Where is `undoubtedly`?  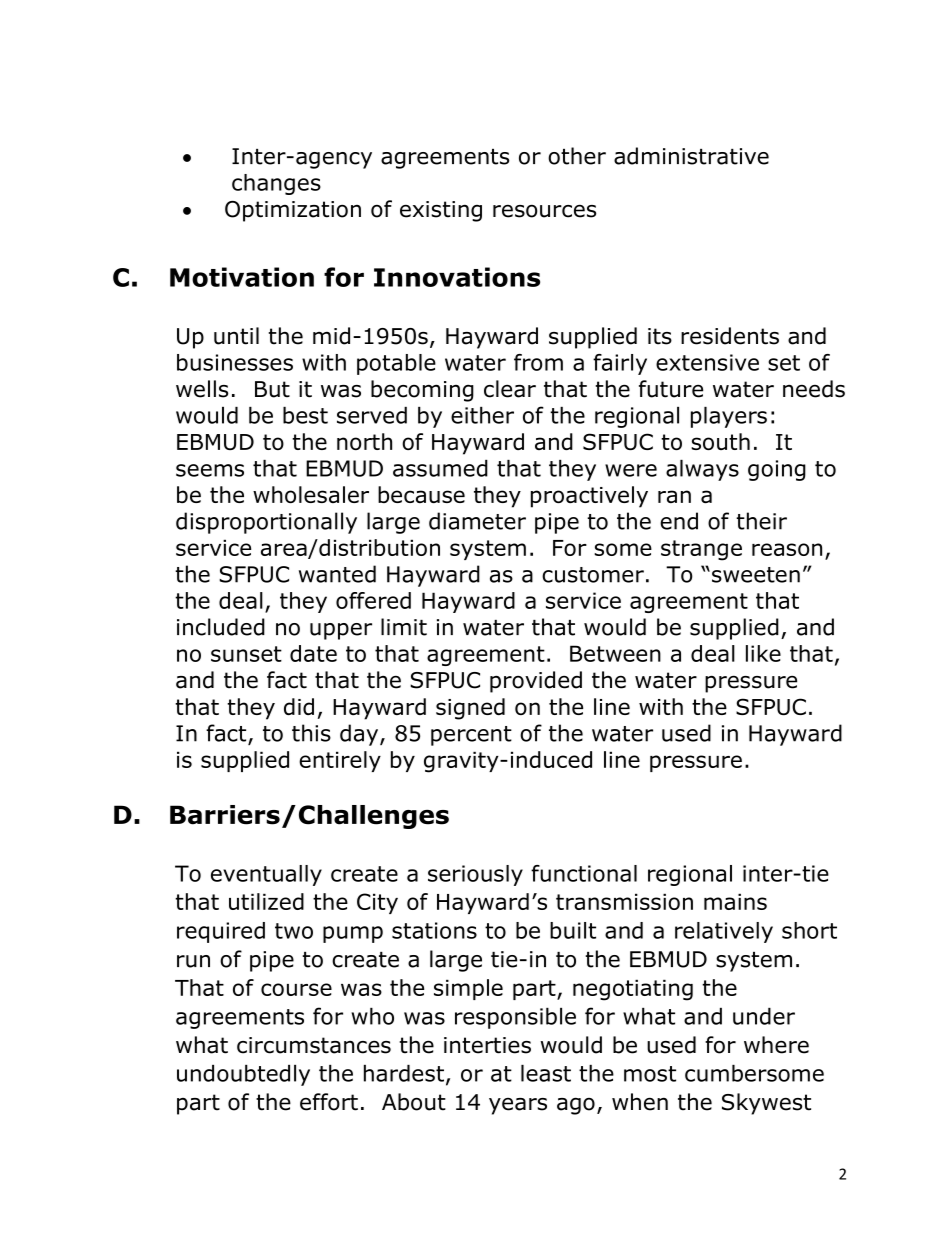 undoubtedly is located at coordinates (243, 1075).
